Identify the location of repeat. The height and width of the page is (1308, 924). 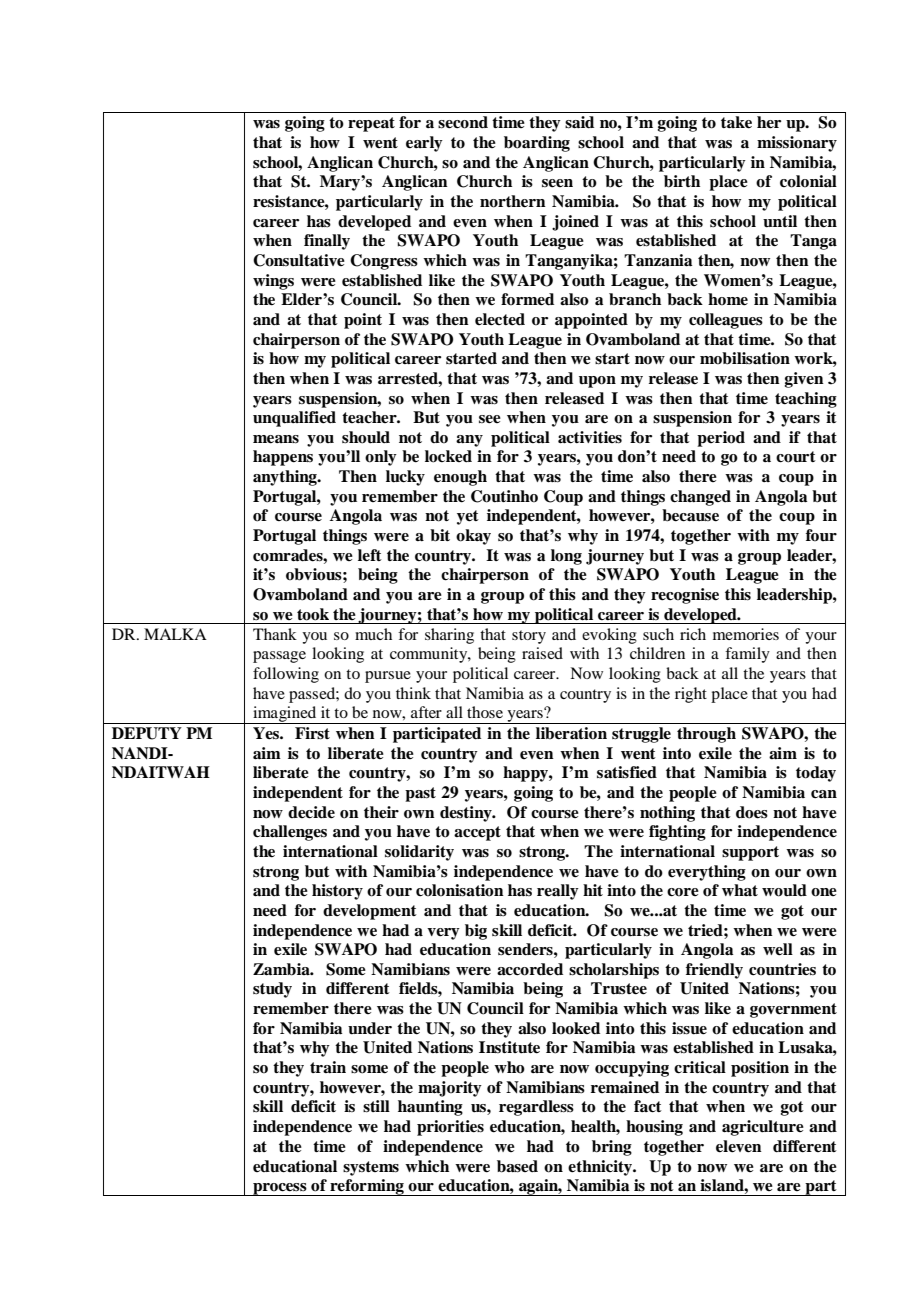
(371, 124).
